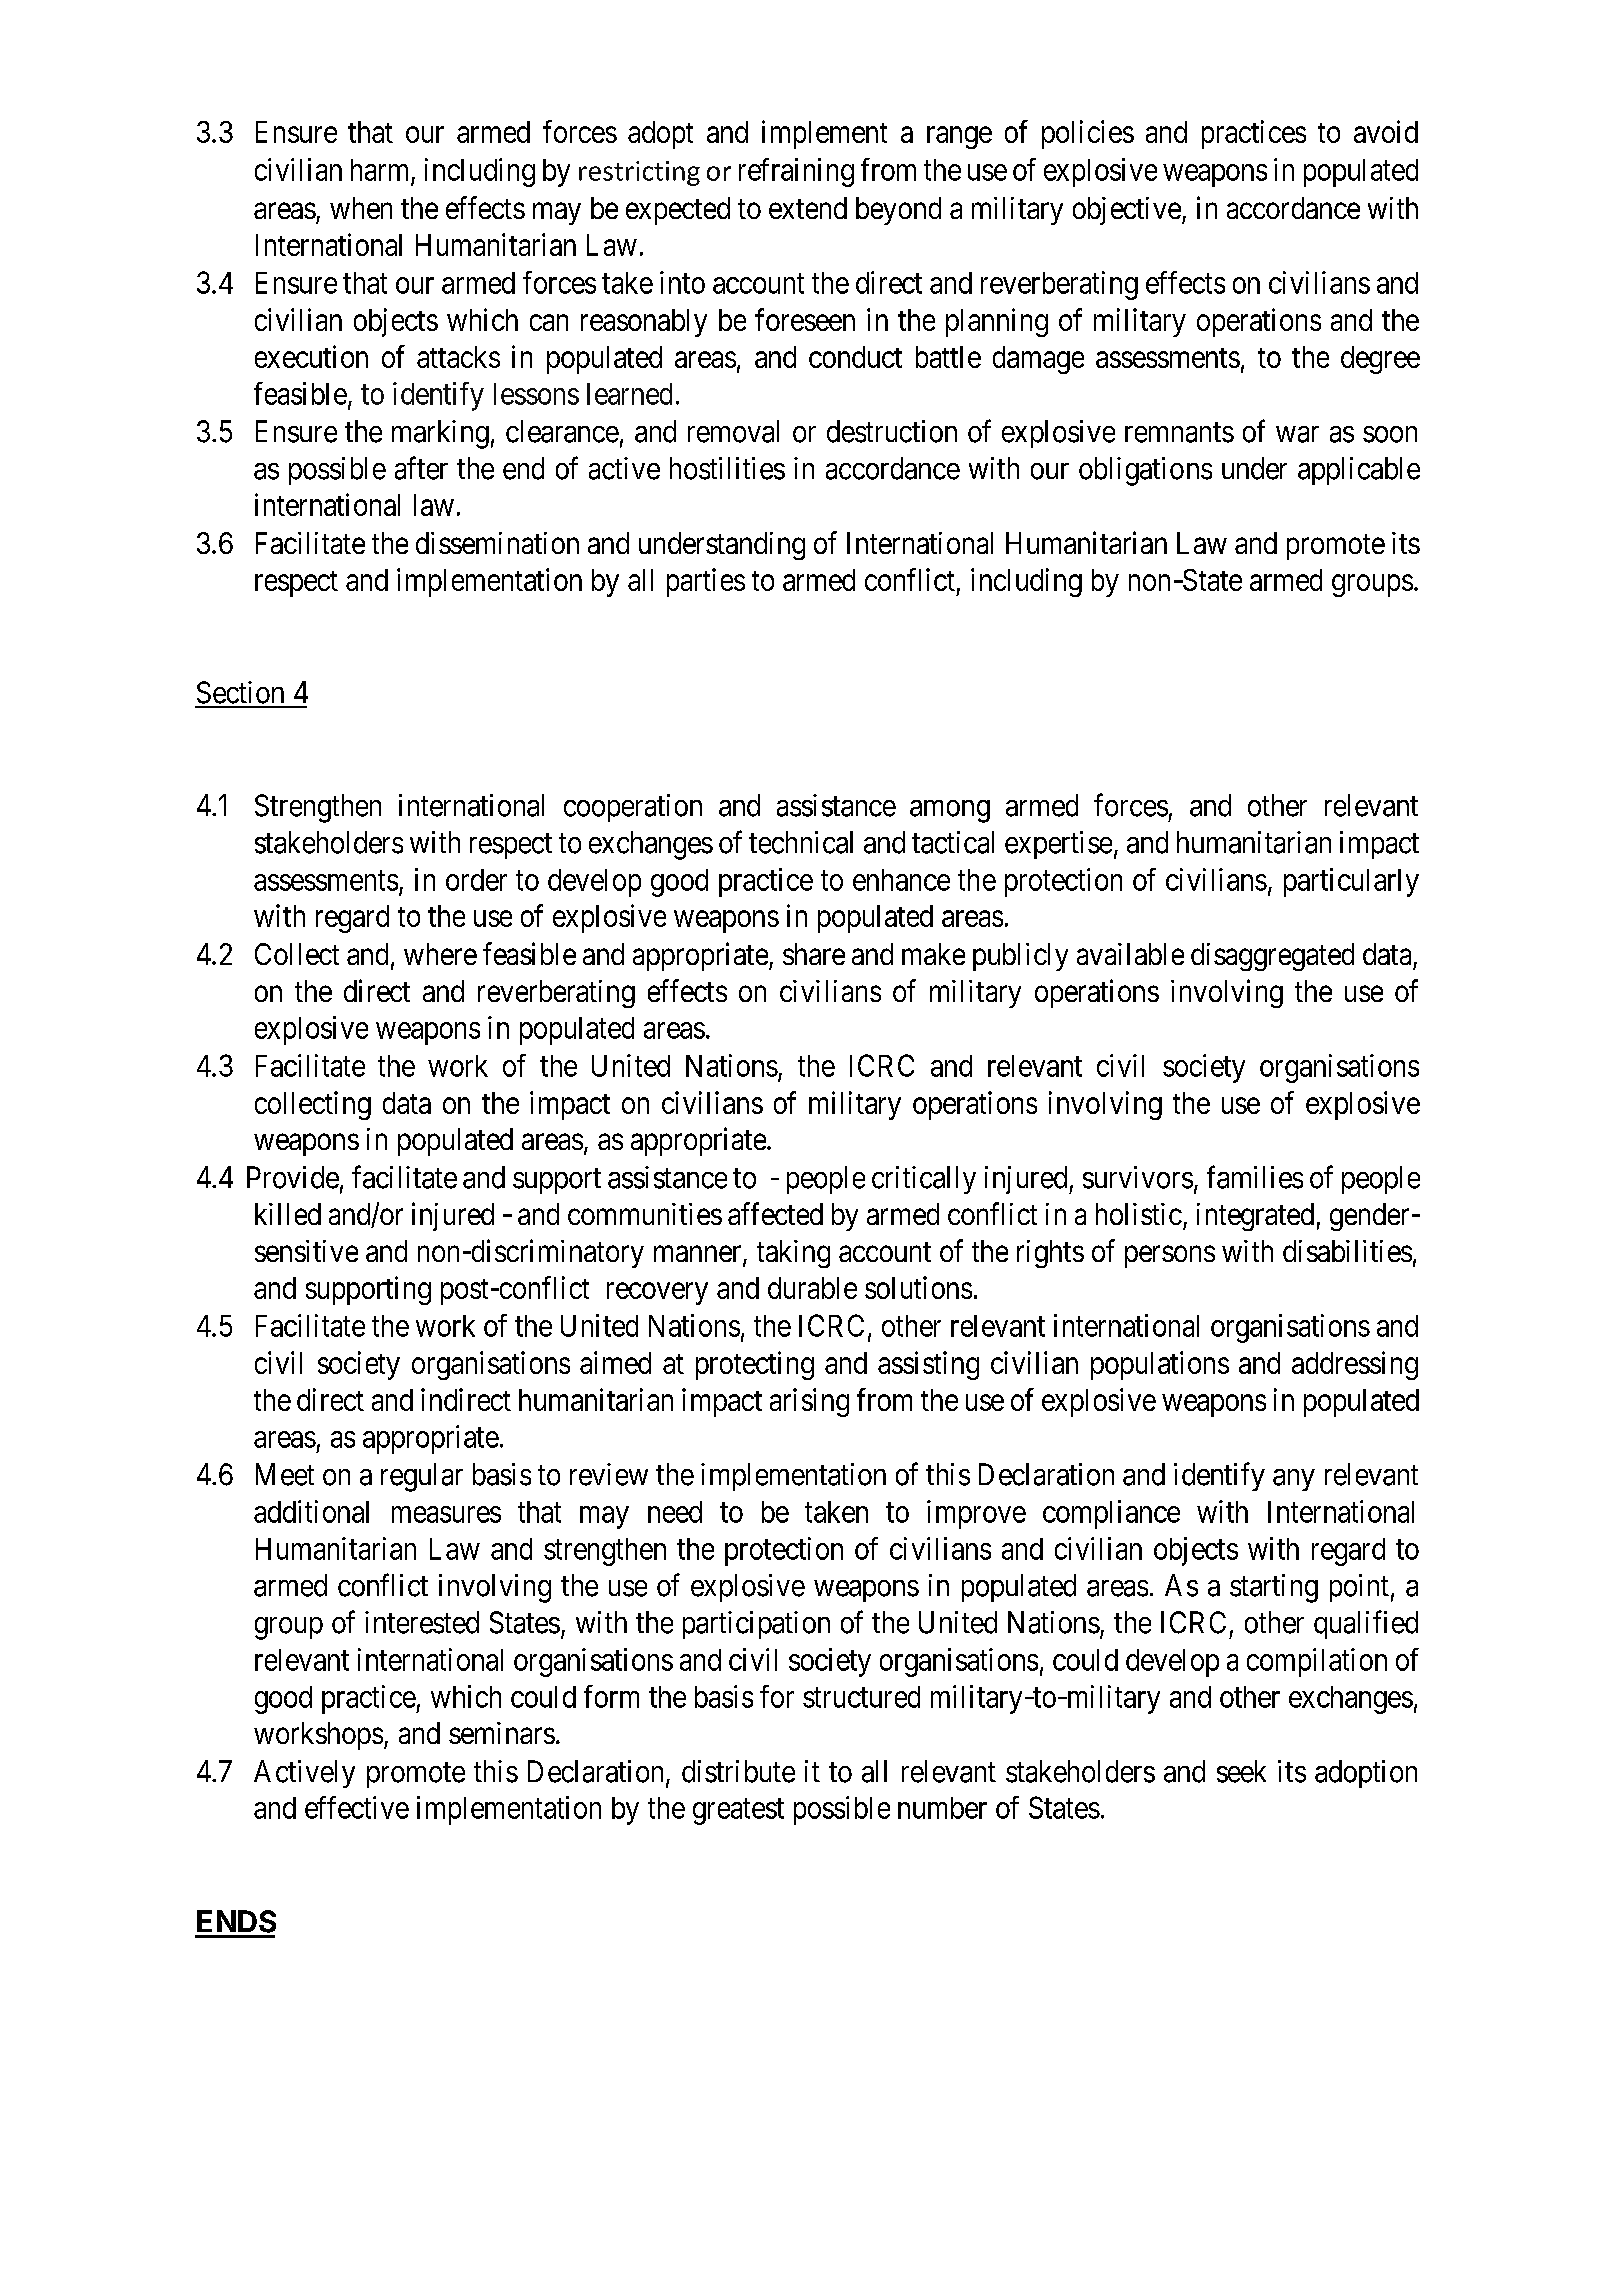  Describe the element at coordinates (1297, 434) in the image. I see `war` at that location.
